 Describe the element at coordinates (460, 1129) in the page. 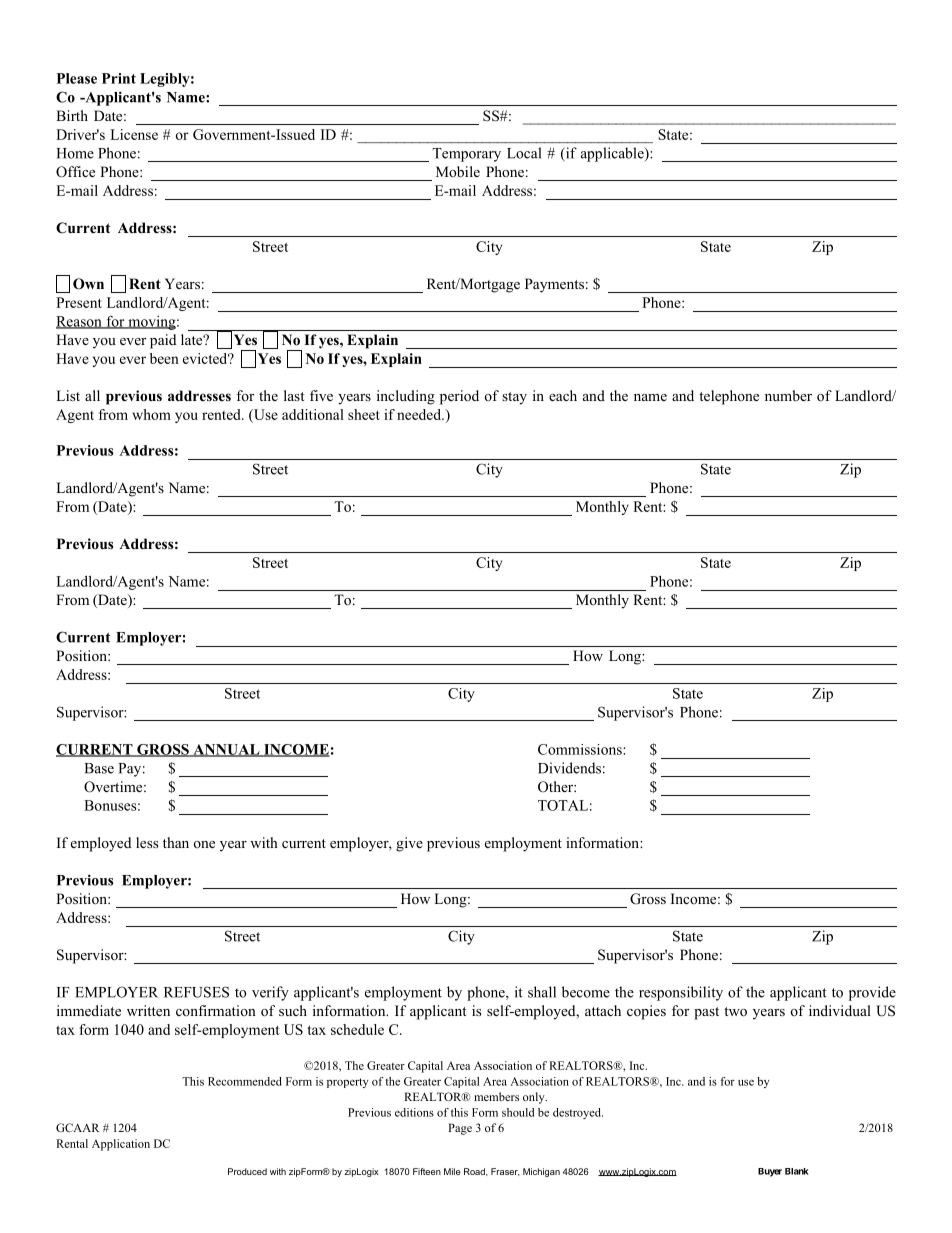

I see `Page` at that location.
